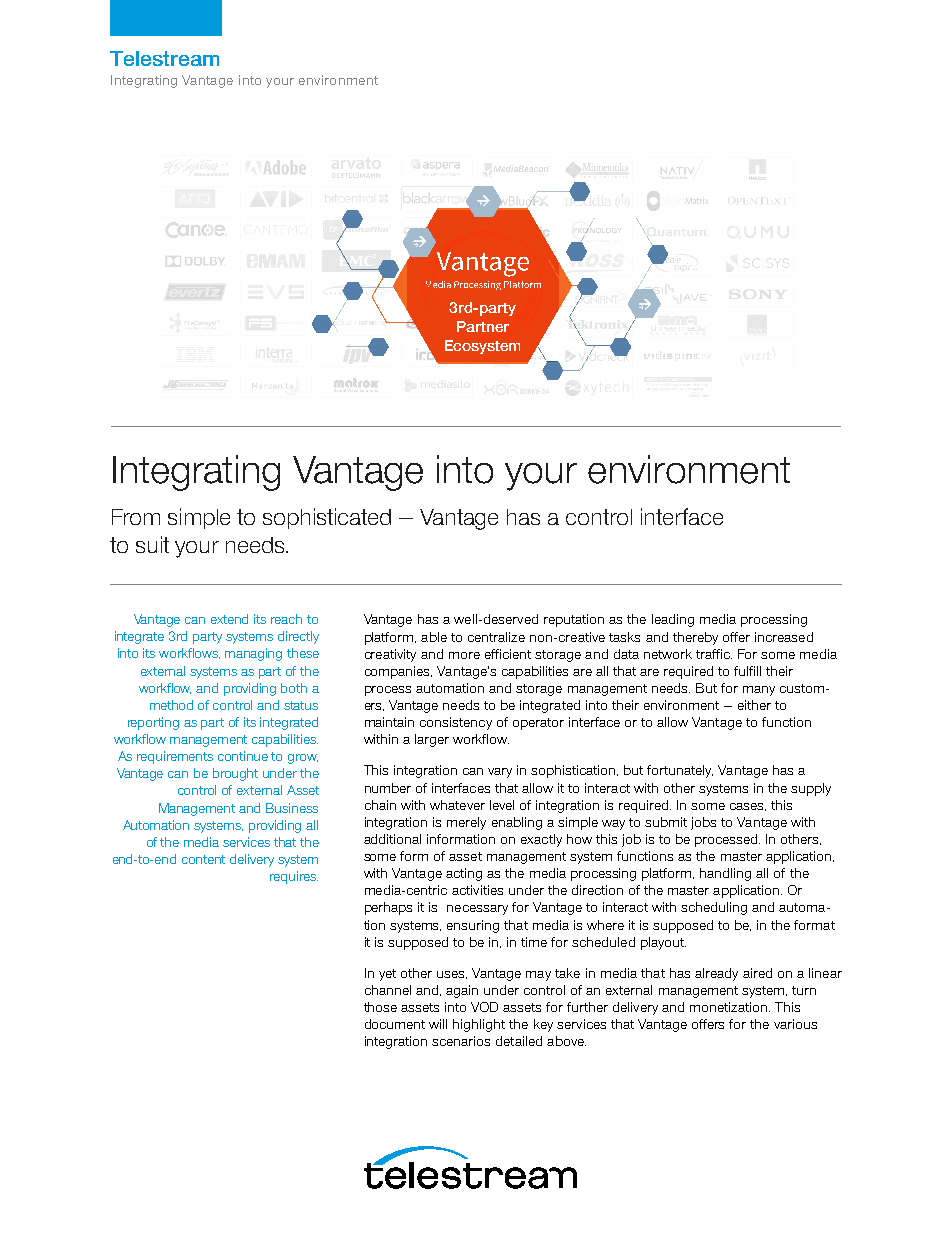 Image resolution: width=952 pixels, height=1233 pixels. Describe the element at coordinates (500, 773) in the image. I see `vary` at that location.
